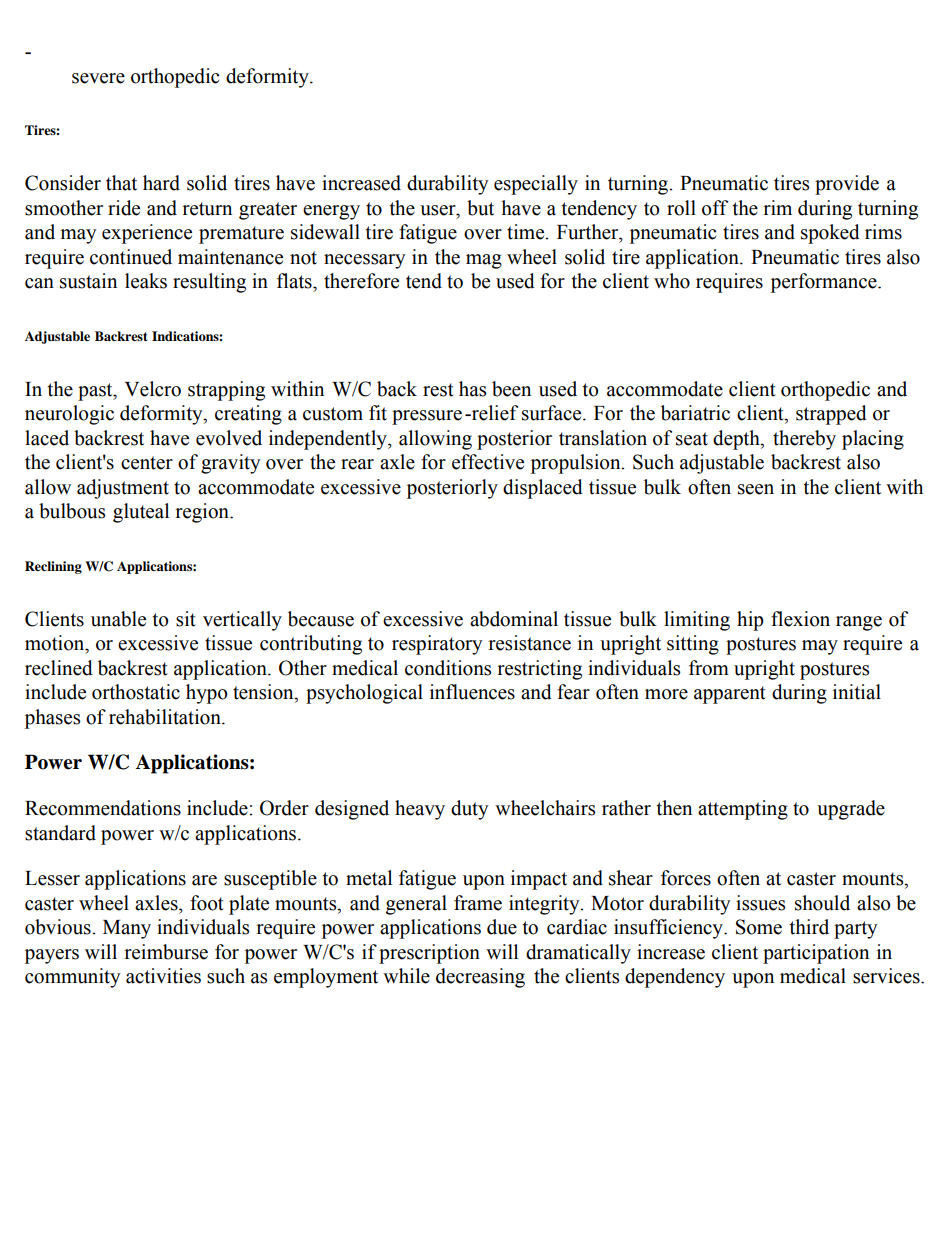  What do you see at coordinates (141, 513) in the image?
I see `gluteal` at bounding box center [141, 513].
